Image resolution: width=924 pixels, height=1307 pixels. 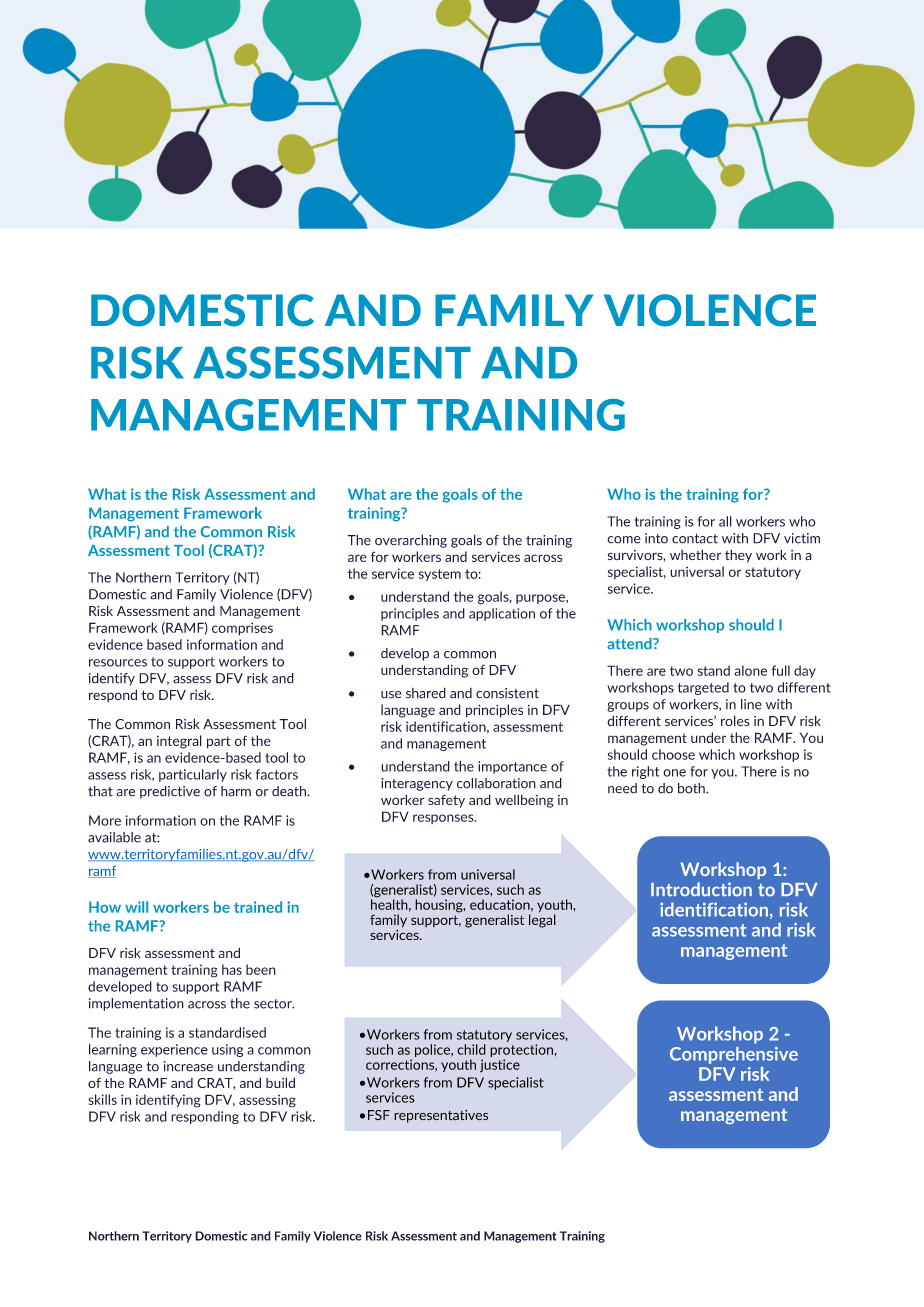 What do you see at coordinates (441, 1116) in the screenshot?
I see `representatives` at bounding box center [441, 1116].
